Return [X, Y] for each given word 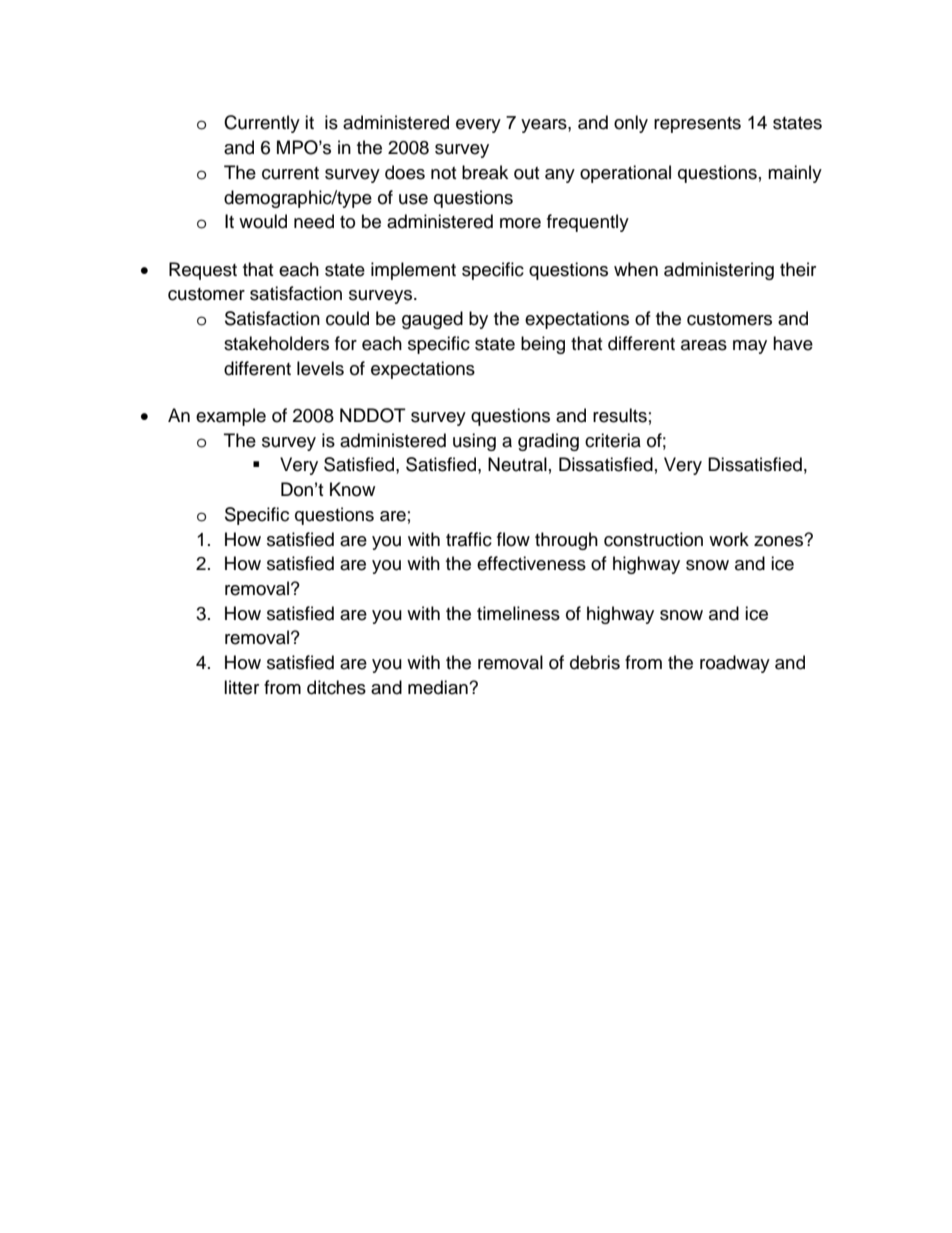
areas [704, 345]
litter [241, 687]
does [405, 172]
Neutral [517, 464]
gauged [432, 320]
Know [352, 489]
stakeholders [276, 343]
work [729, 539]
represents [697, 125]
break [485, 172]
